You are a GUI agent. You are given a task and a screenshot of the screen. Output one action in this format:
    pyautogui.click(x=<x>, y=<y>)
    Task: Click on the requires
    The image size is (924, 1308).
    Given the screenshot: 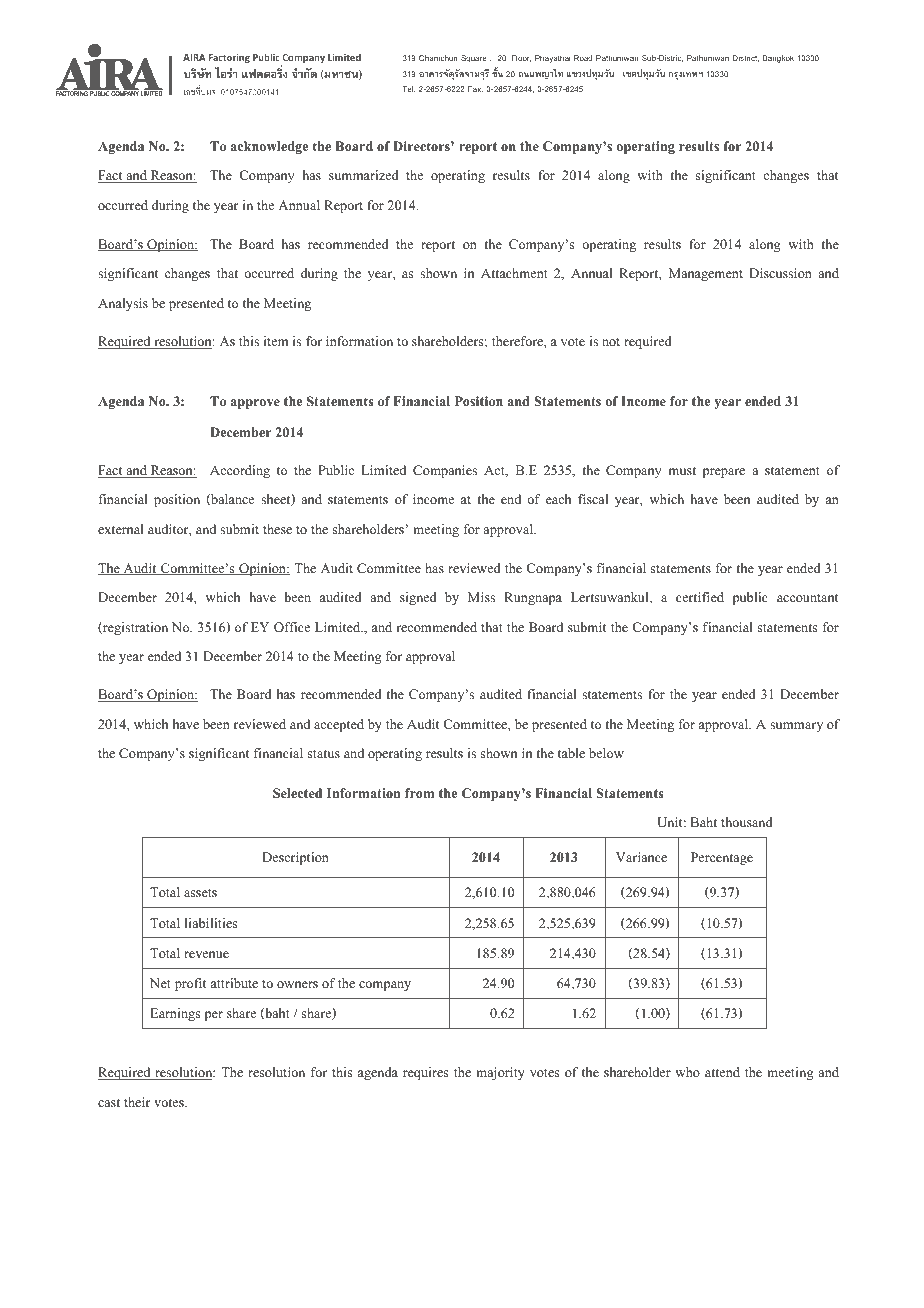 What is the action you would take?
    pyautogui.click(x=426, y=1073)
